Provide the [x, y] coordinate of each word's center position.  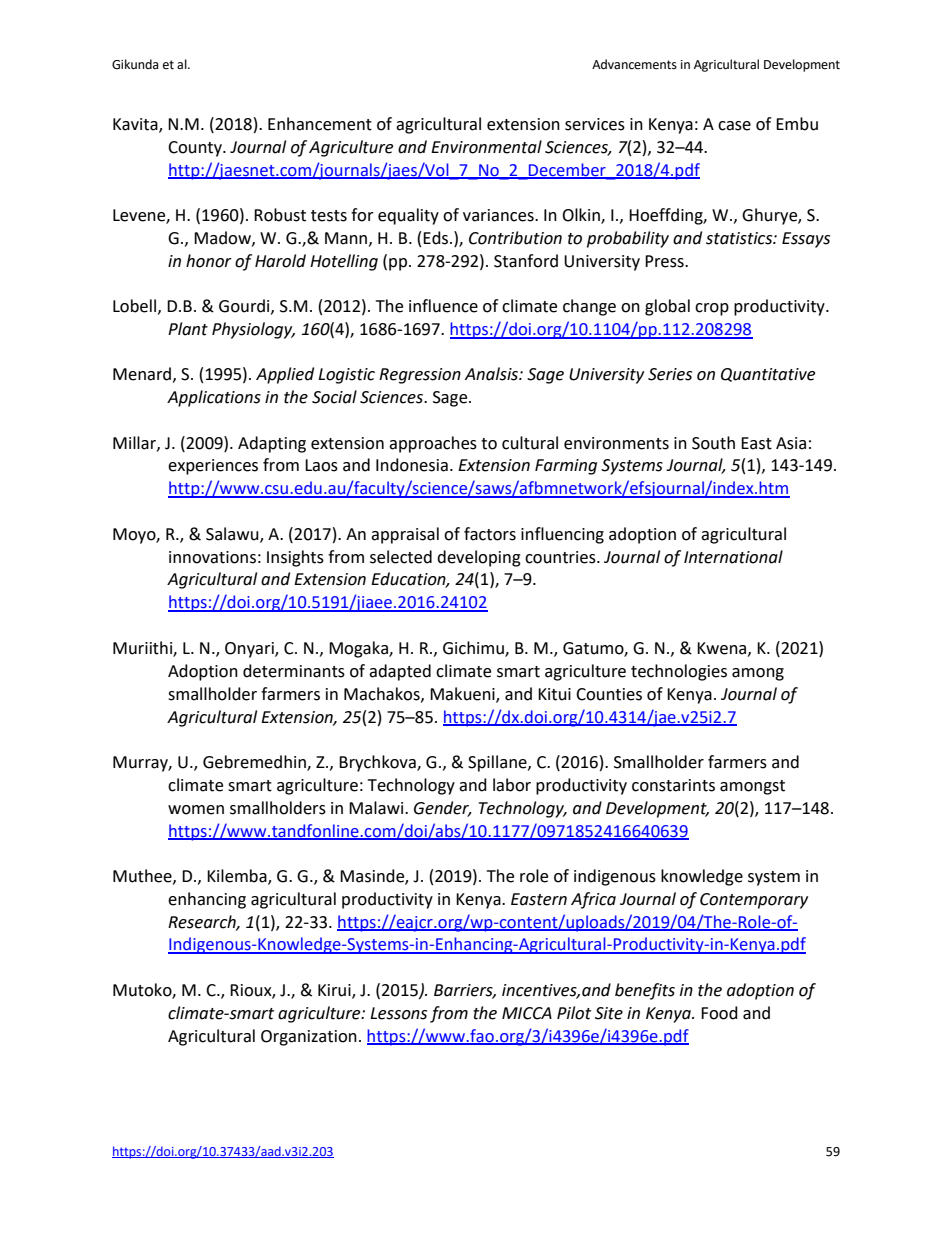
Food [719, 1013]
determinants [294, 671]
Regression [420, 376]
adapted [400, 672]
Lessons [398, 1013]
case [734, 126]
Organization [309, 1038]
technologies [679, 672]
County [196, 149]
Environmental [486, 147]
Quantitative [768, 375]
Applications [214, 398]
